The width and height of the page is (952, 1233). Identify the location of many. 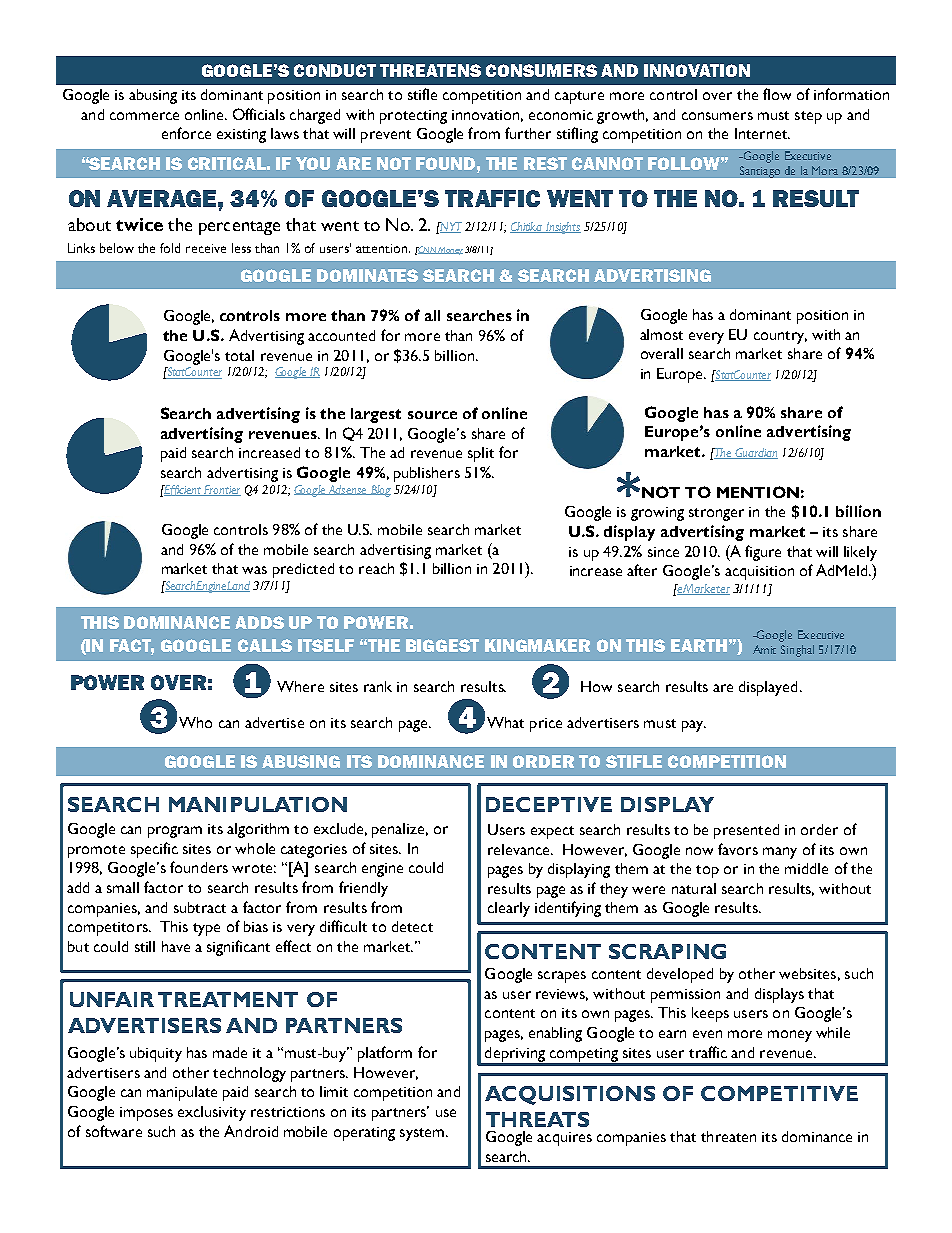
(780, 853).
